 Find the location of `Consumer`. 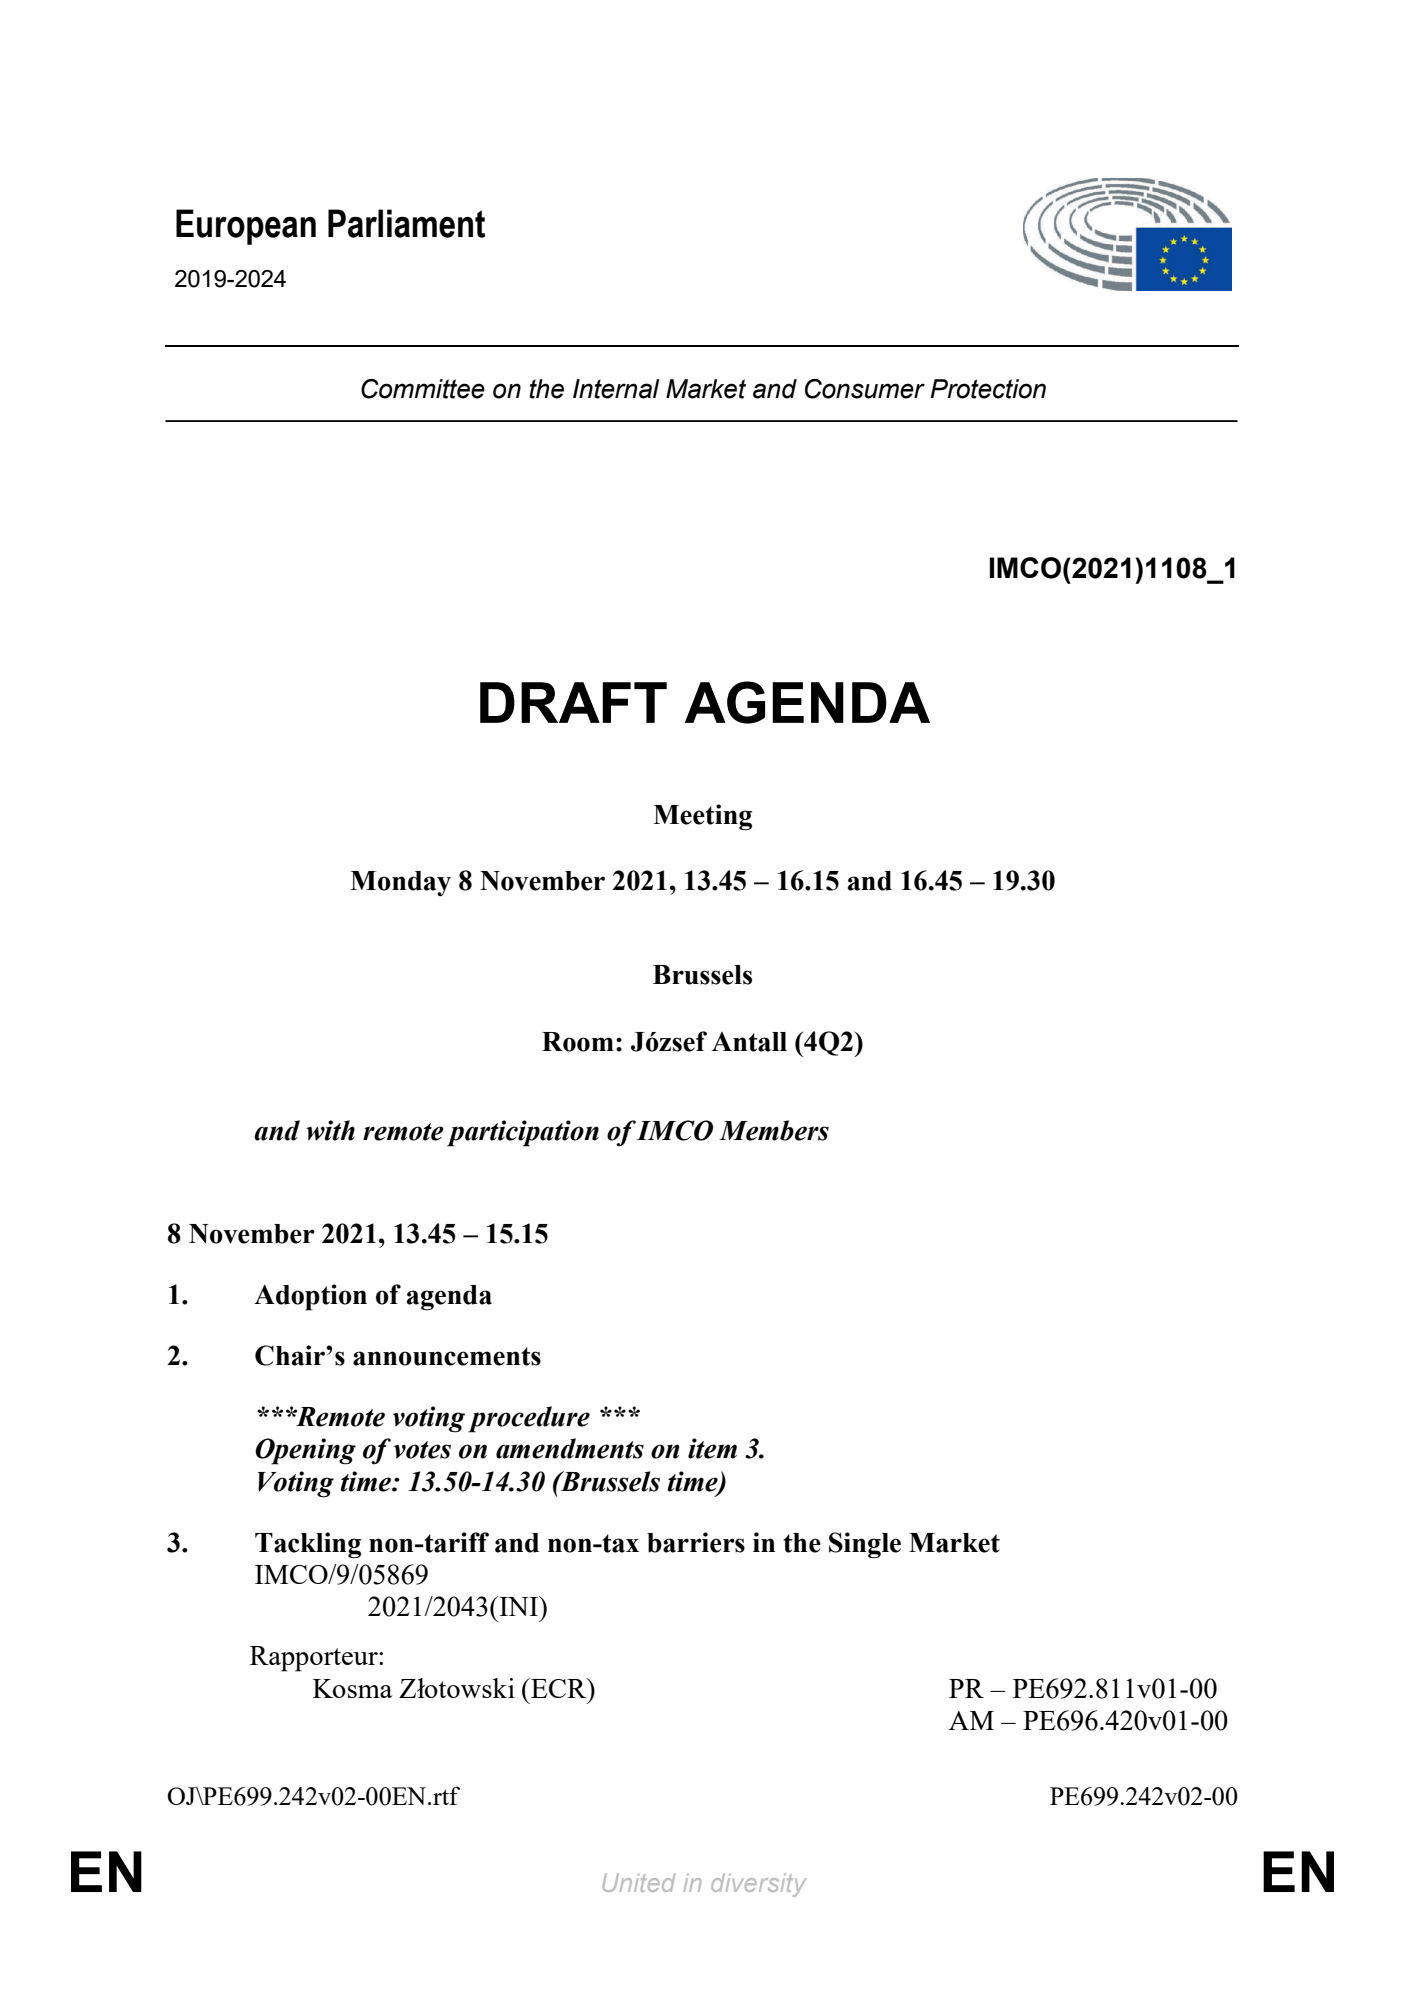

Consumer is located at coordinates (865, 389).
